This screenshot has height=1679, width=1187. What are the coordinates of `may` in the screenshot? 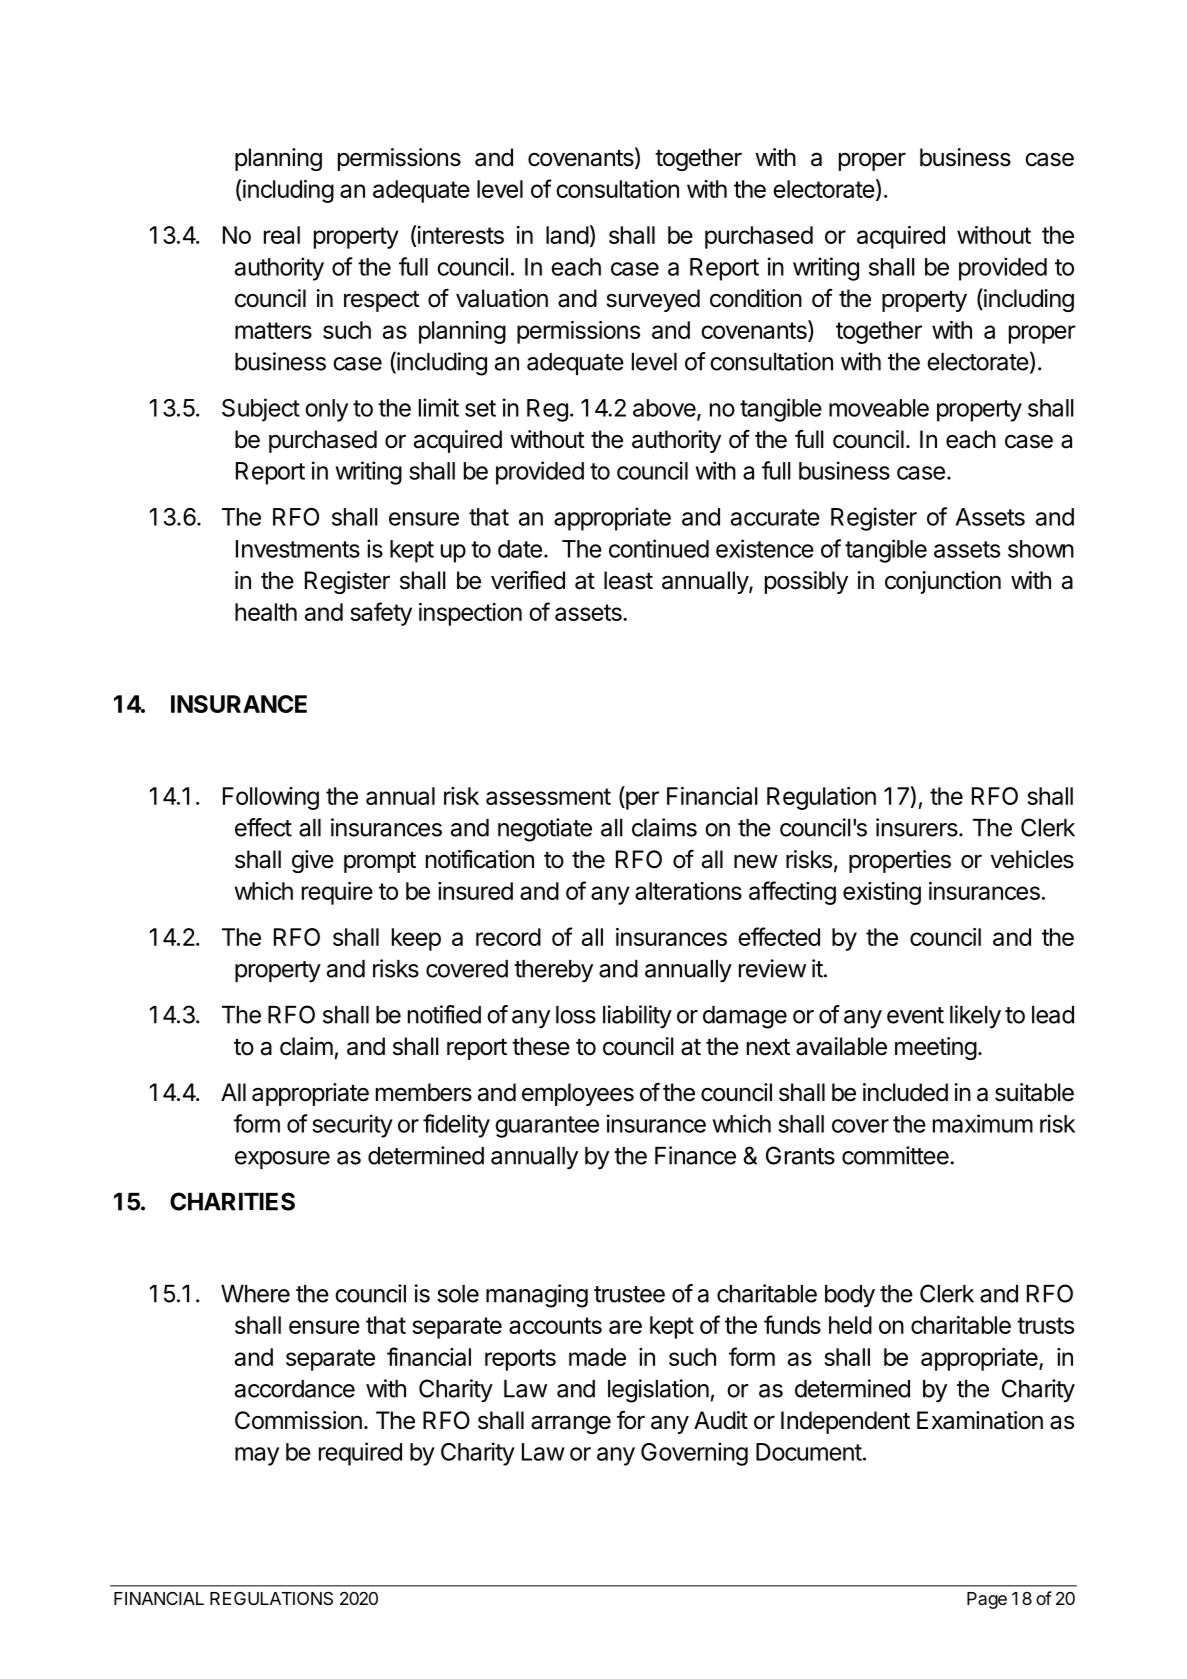 It's located at (257, 1456).
